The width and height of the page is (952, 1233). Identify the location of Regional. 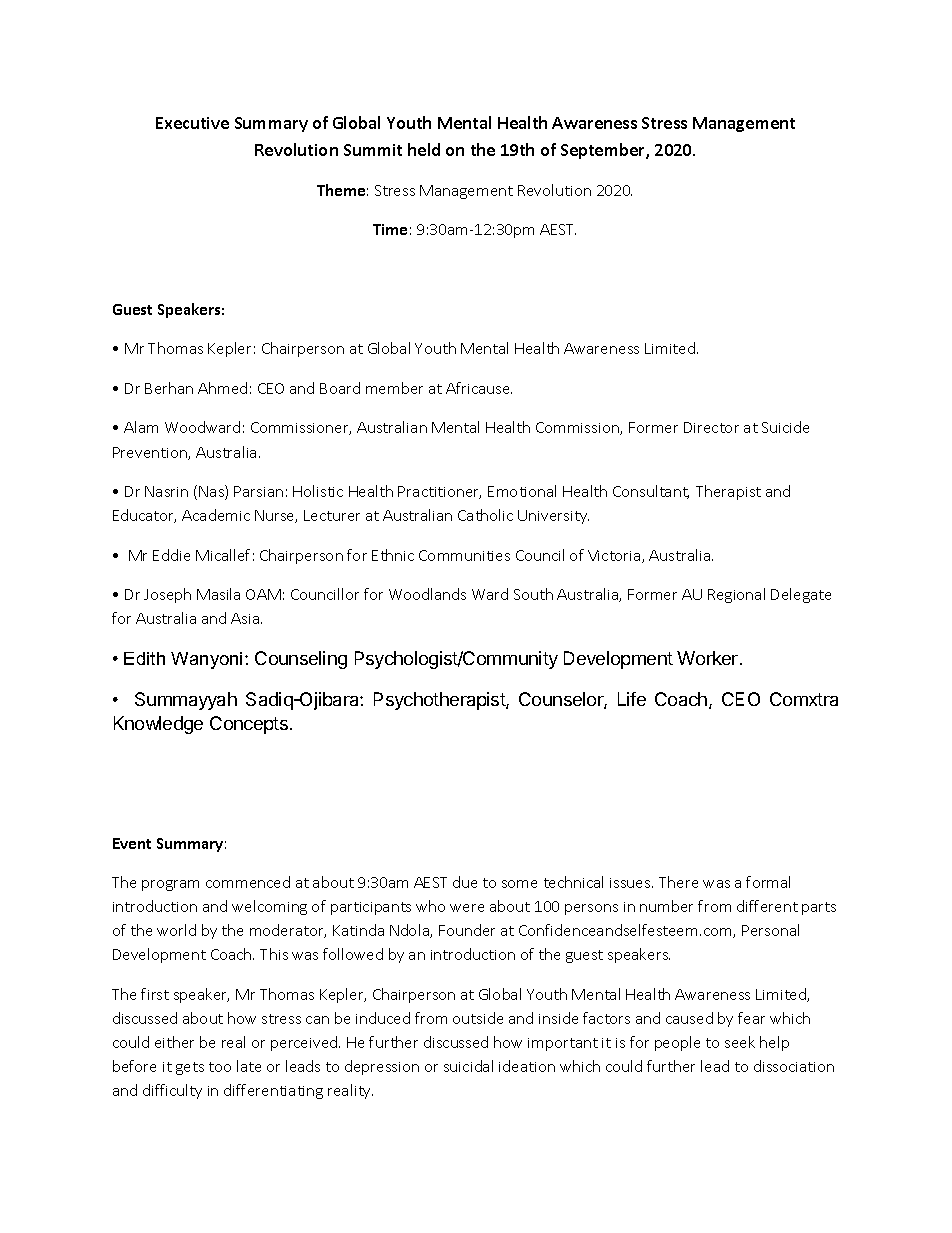
(736, 595).
